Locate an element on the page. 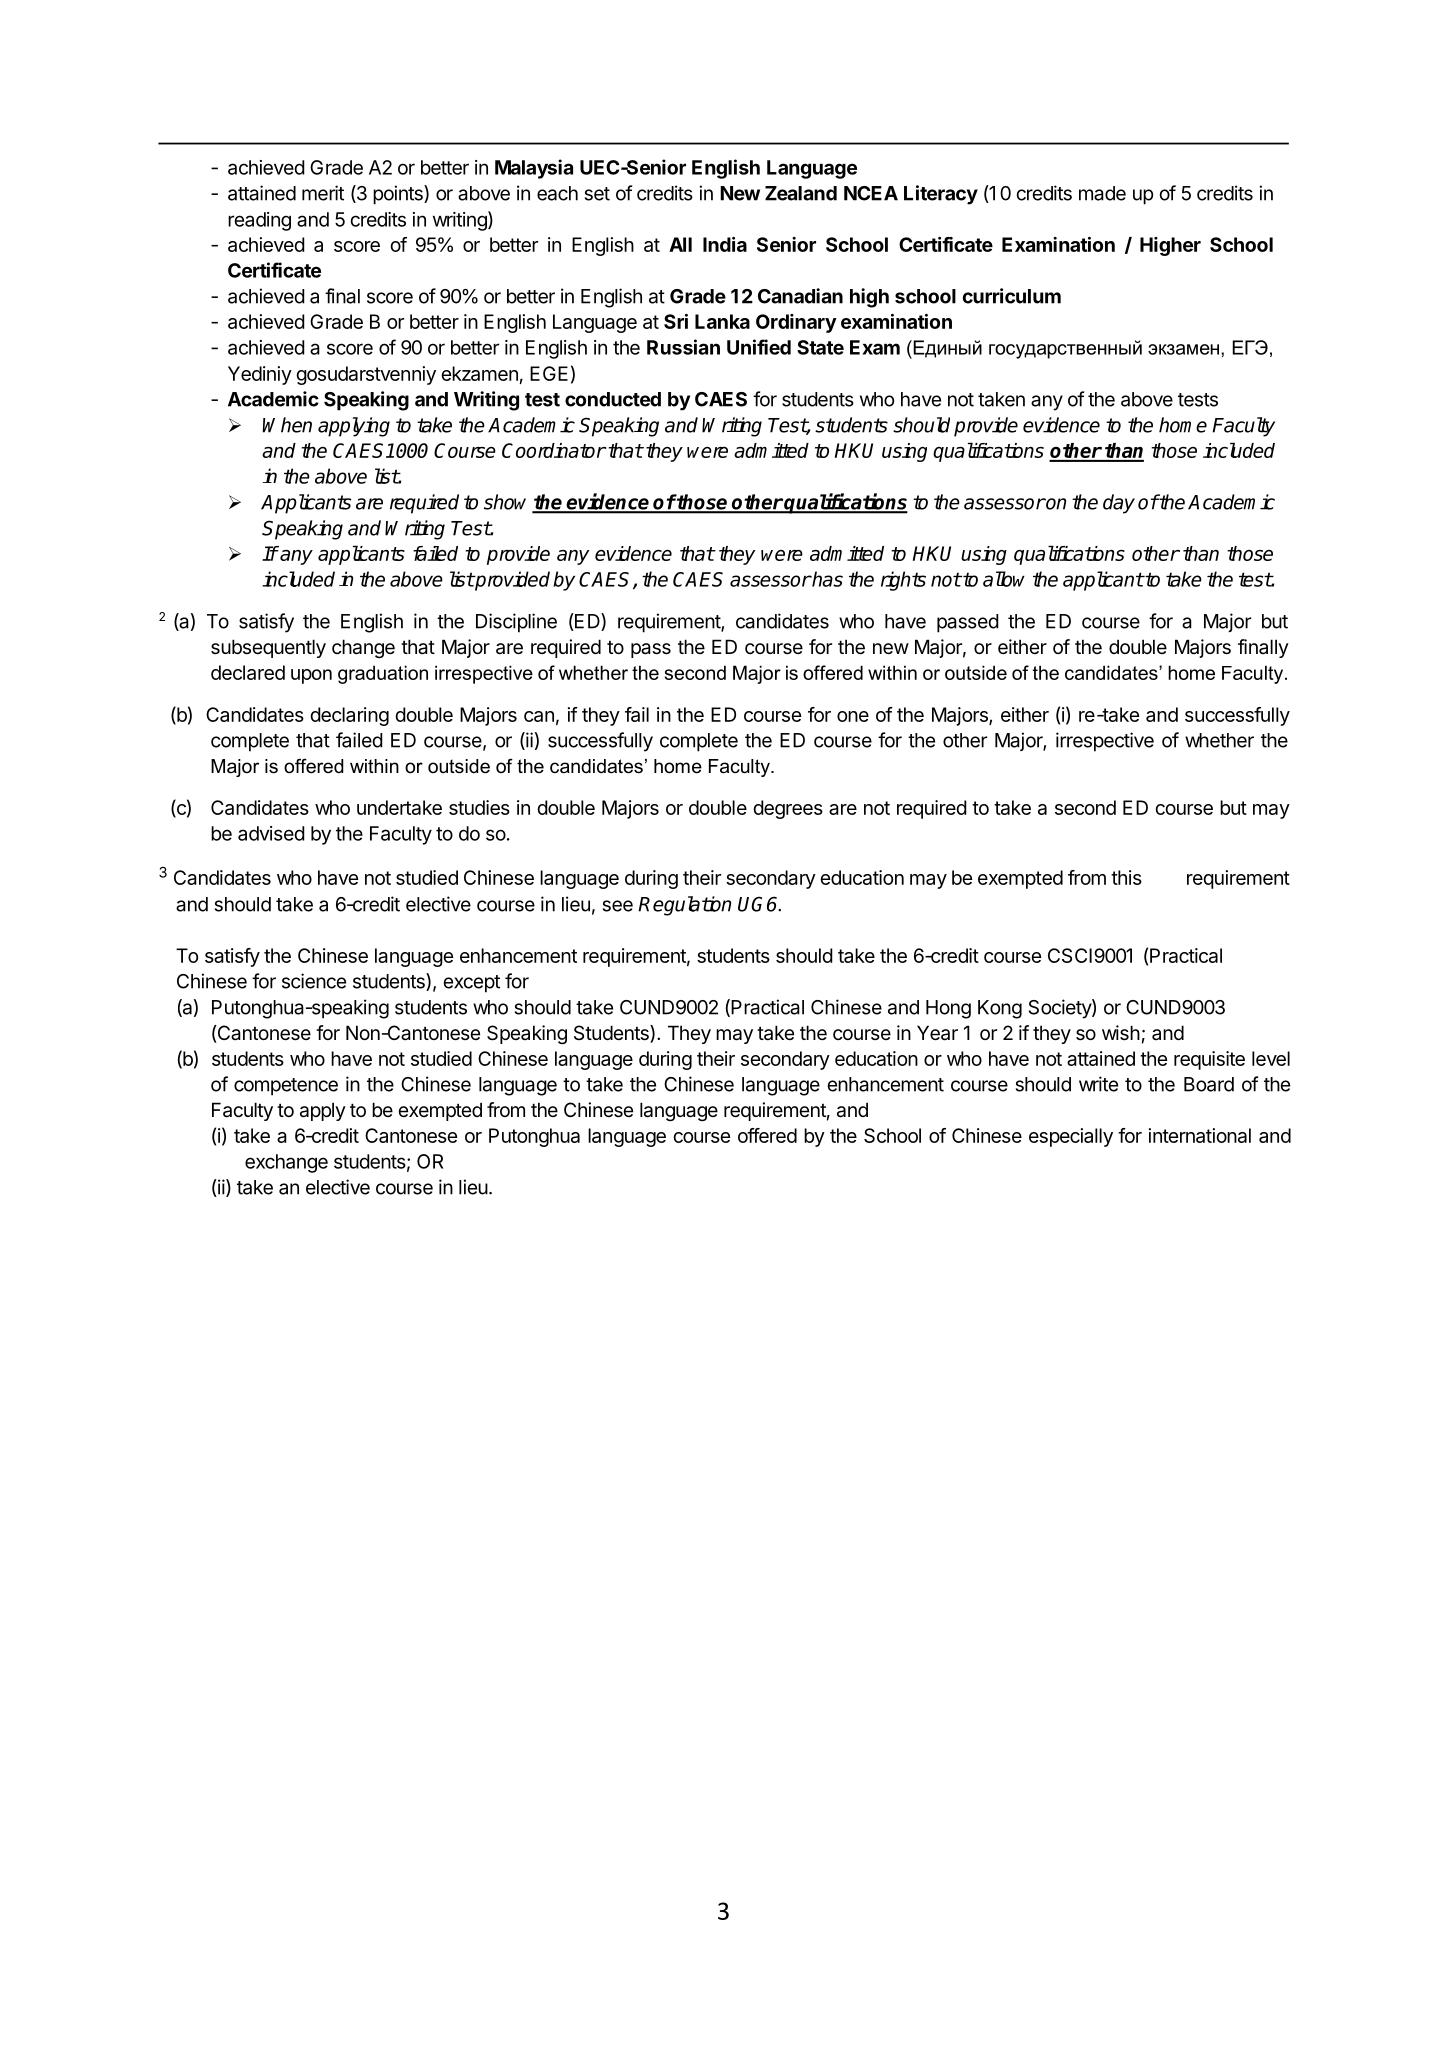  graduation is located at coordinates (383, 674).
